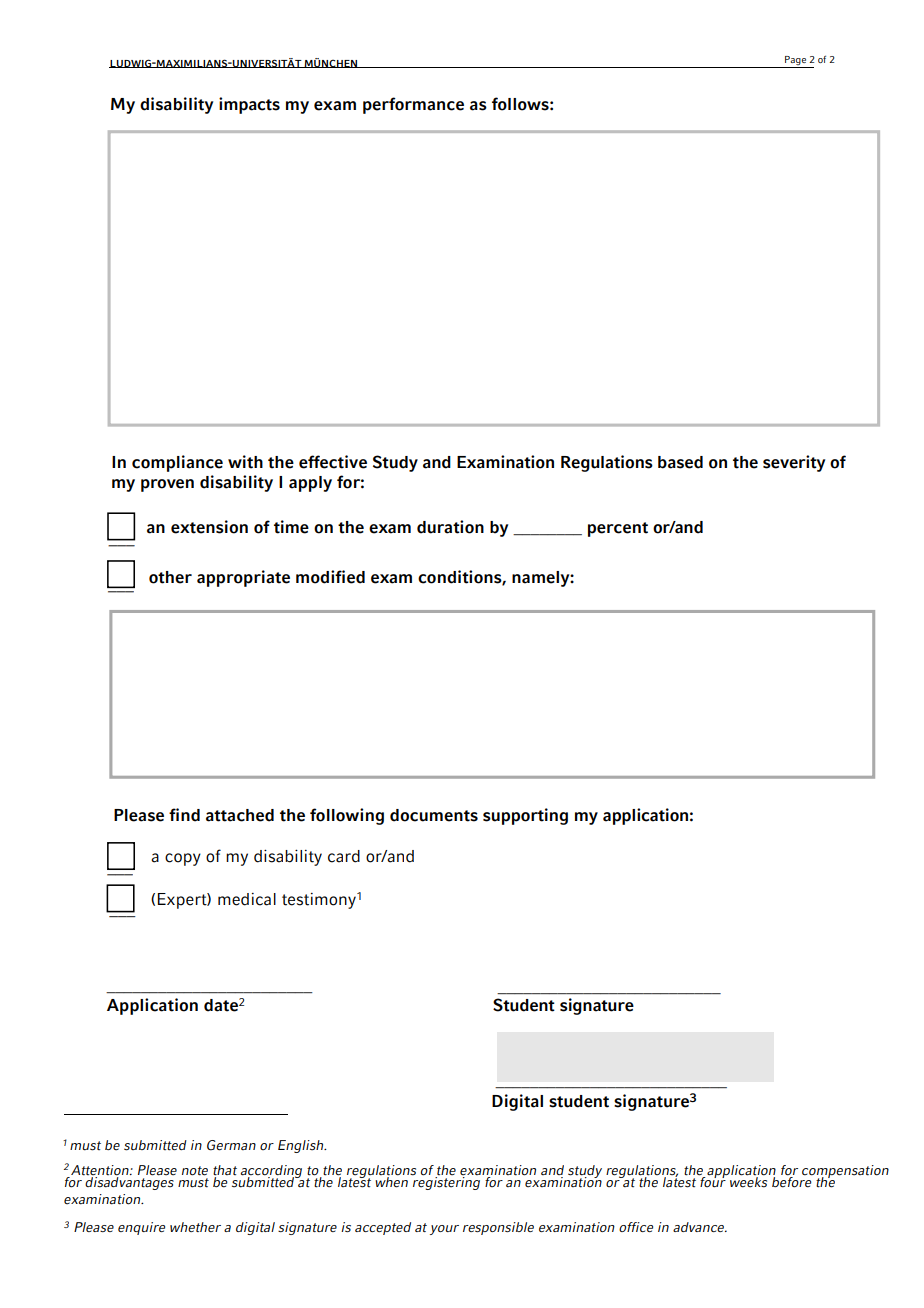 The width and height of the page is (924, 1308). What do you see at coordinates (413, 105) in the page?
I see `performance` at bounding box center [413, 105].
